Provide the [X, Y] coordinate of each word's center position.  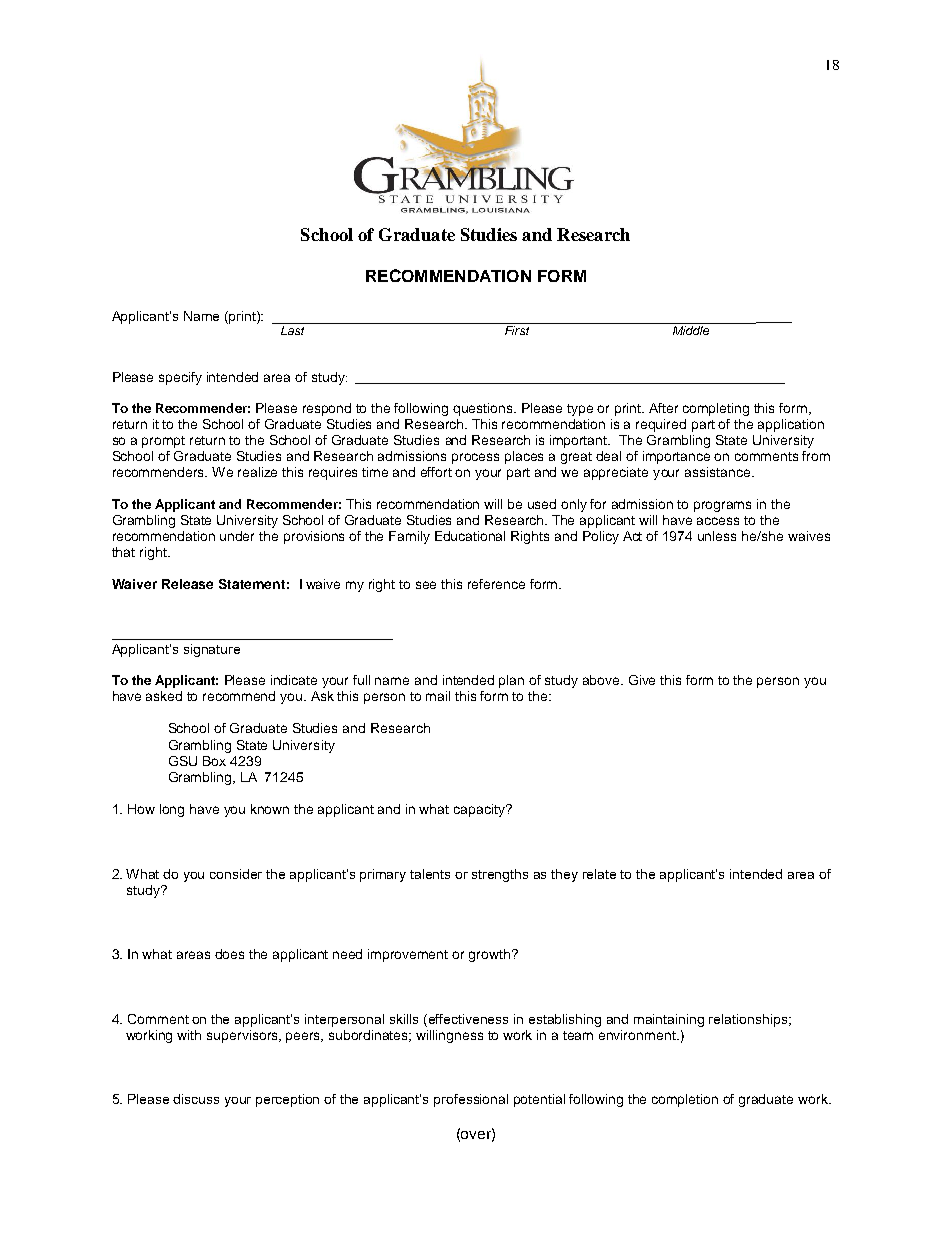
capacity [480, 810]
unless [717, 536]
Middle [691, 330]
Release [187, 584]
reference [496, 584]
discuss [196, 1099]
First [517, 330]
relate [599, 874]
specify [180, 378]
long [172, 810]
